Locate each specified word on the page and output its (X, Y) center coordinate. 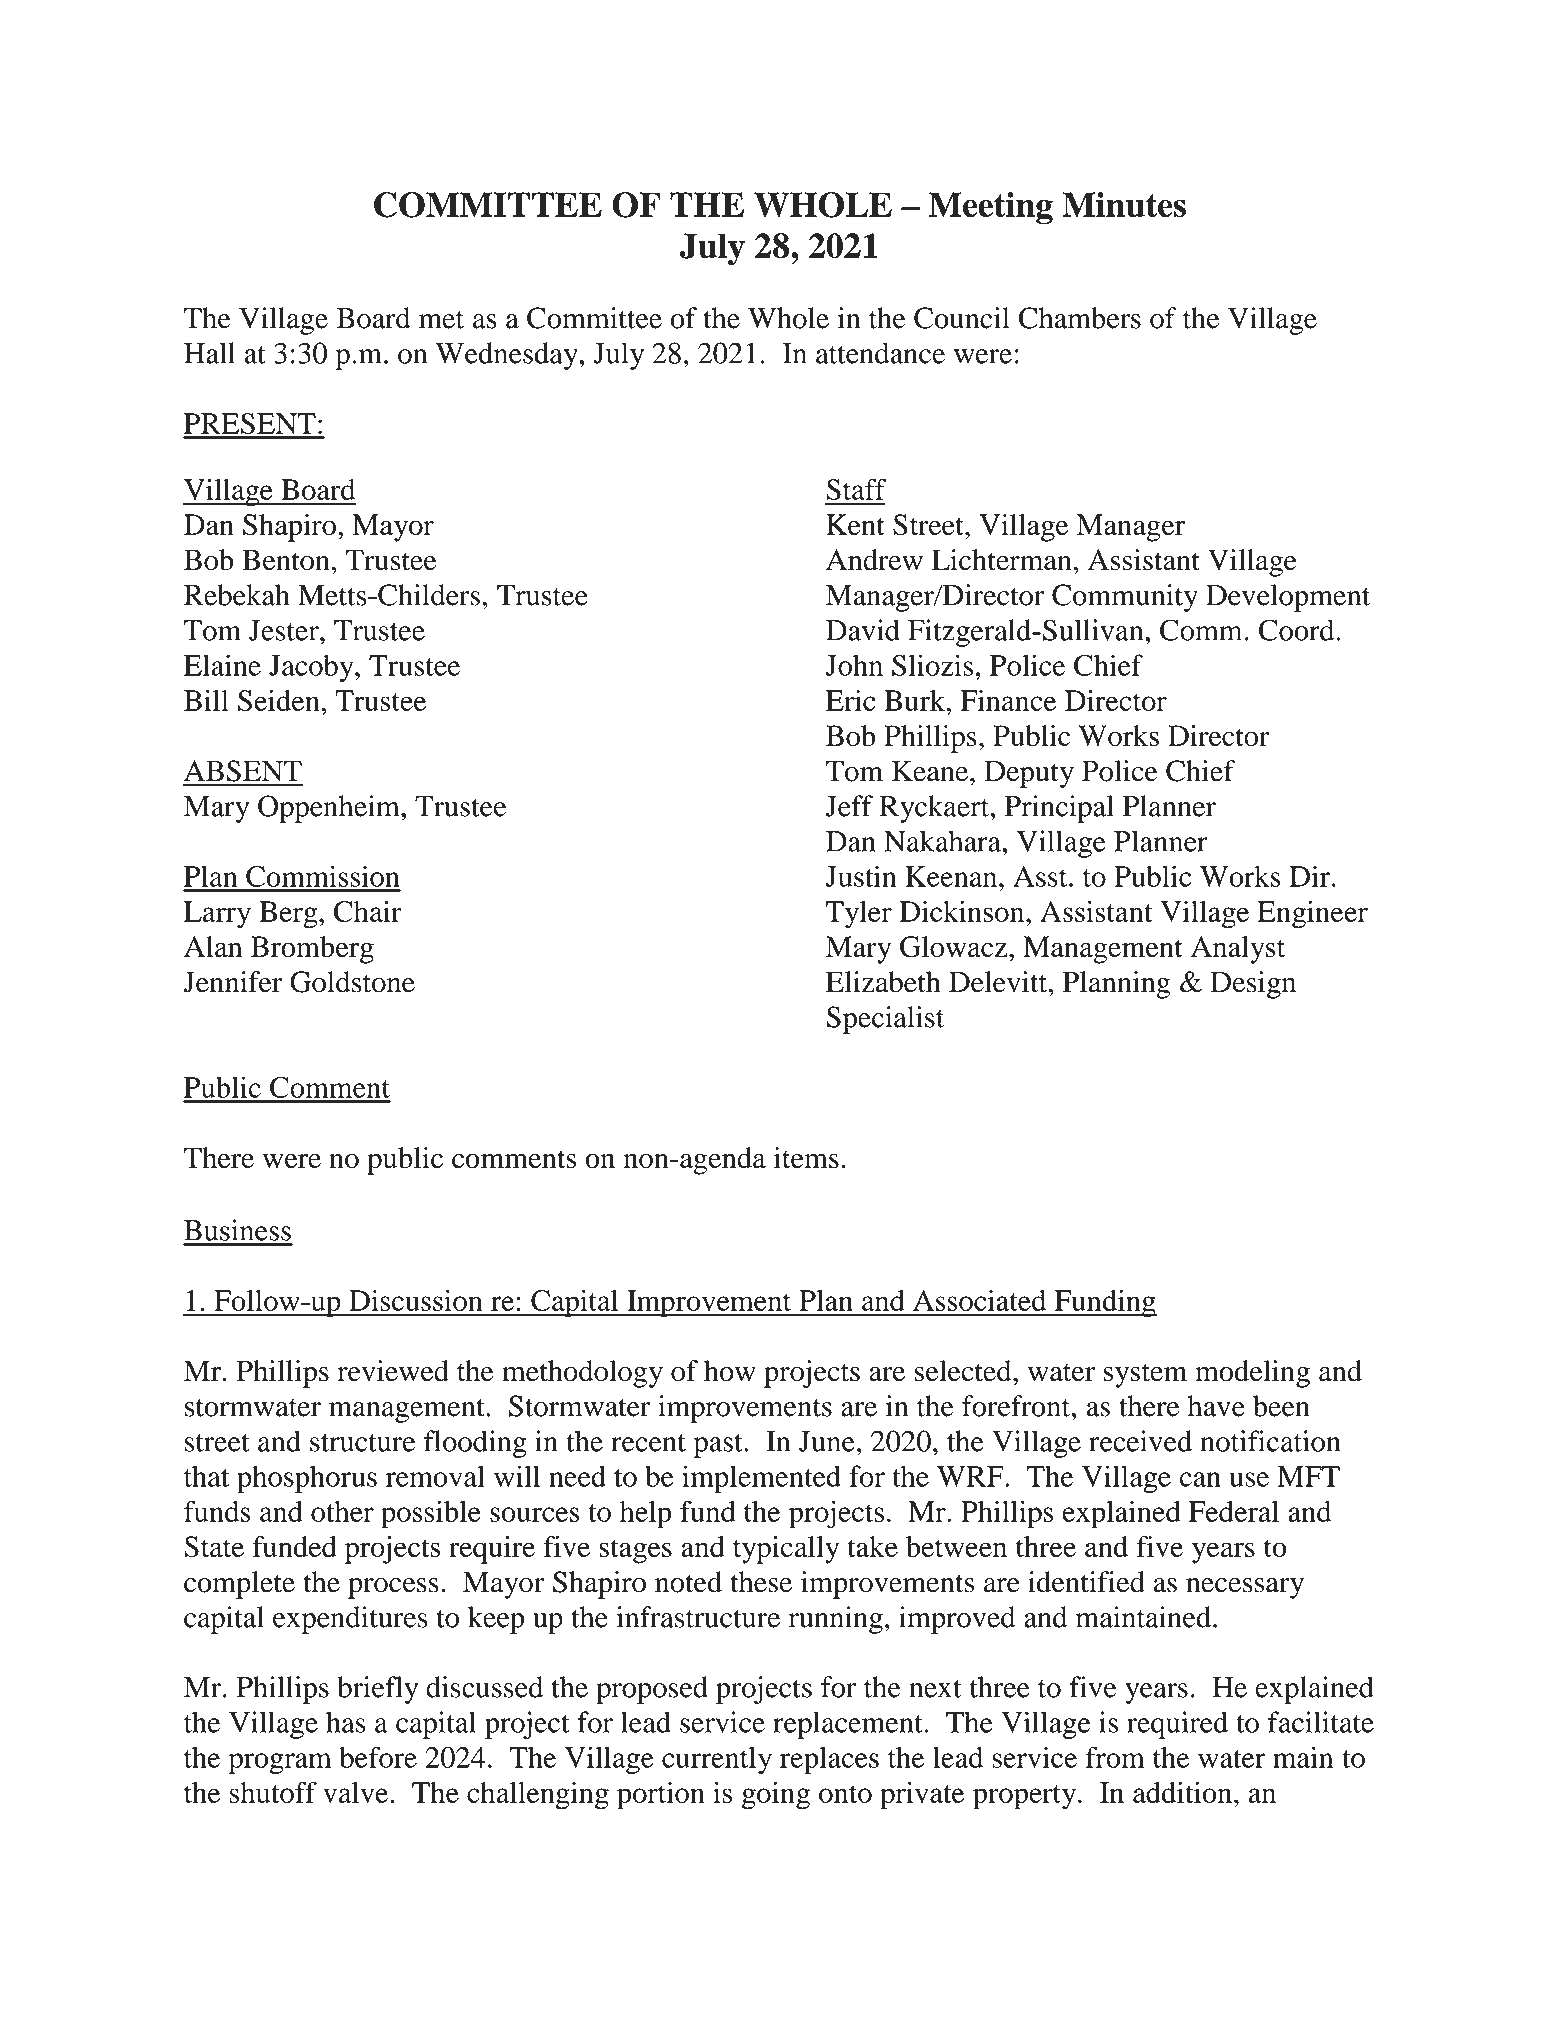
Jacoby (312, 668)
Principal (1059, 809)
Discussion (416, 1300)
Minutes (1124, 205)
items (806, 1158)
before (378, 1757)
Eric (850, 700)
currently (717, 1760)
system (1145, 1375)
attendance (880, 353)
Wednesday (508, 356)
